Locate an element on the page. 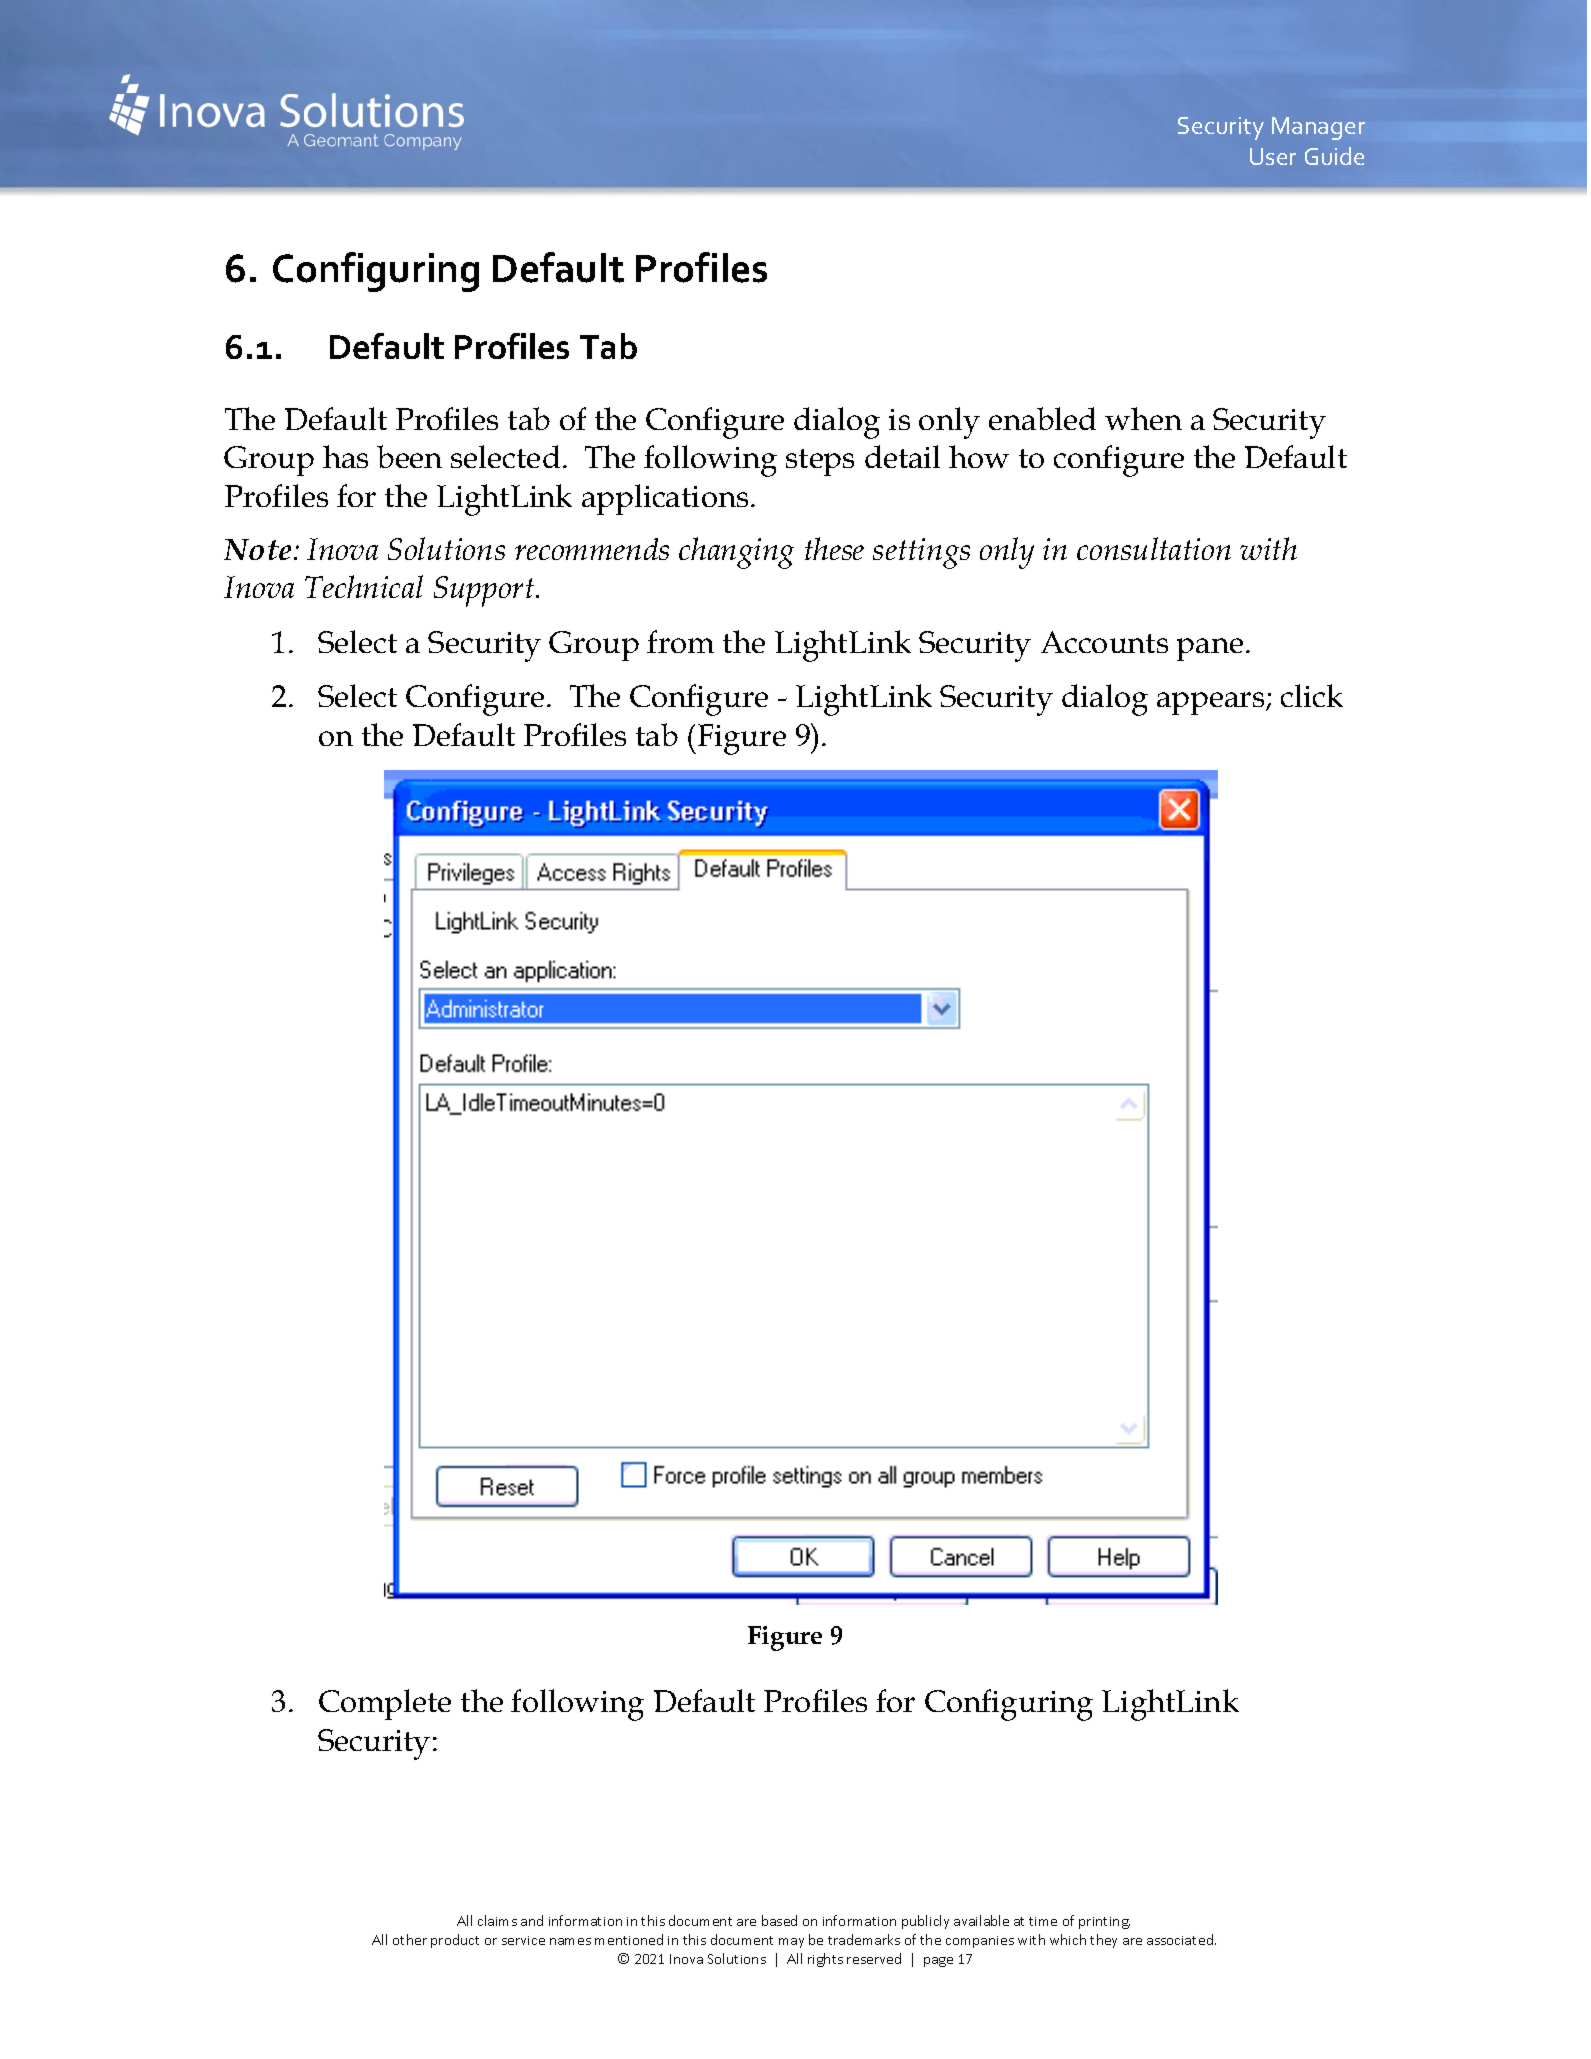 Image resolution: width=1591 pixels, height=2059 pixels. User is located at coordinates (1273, 156).
